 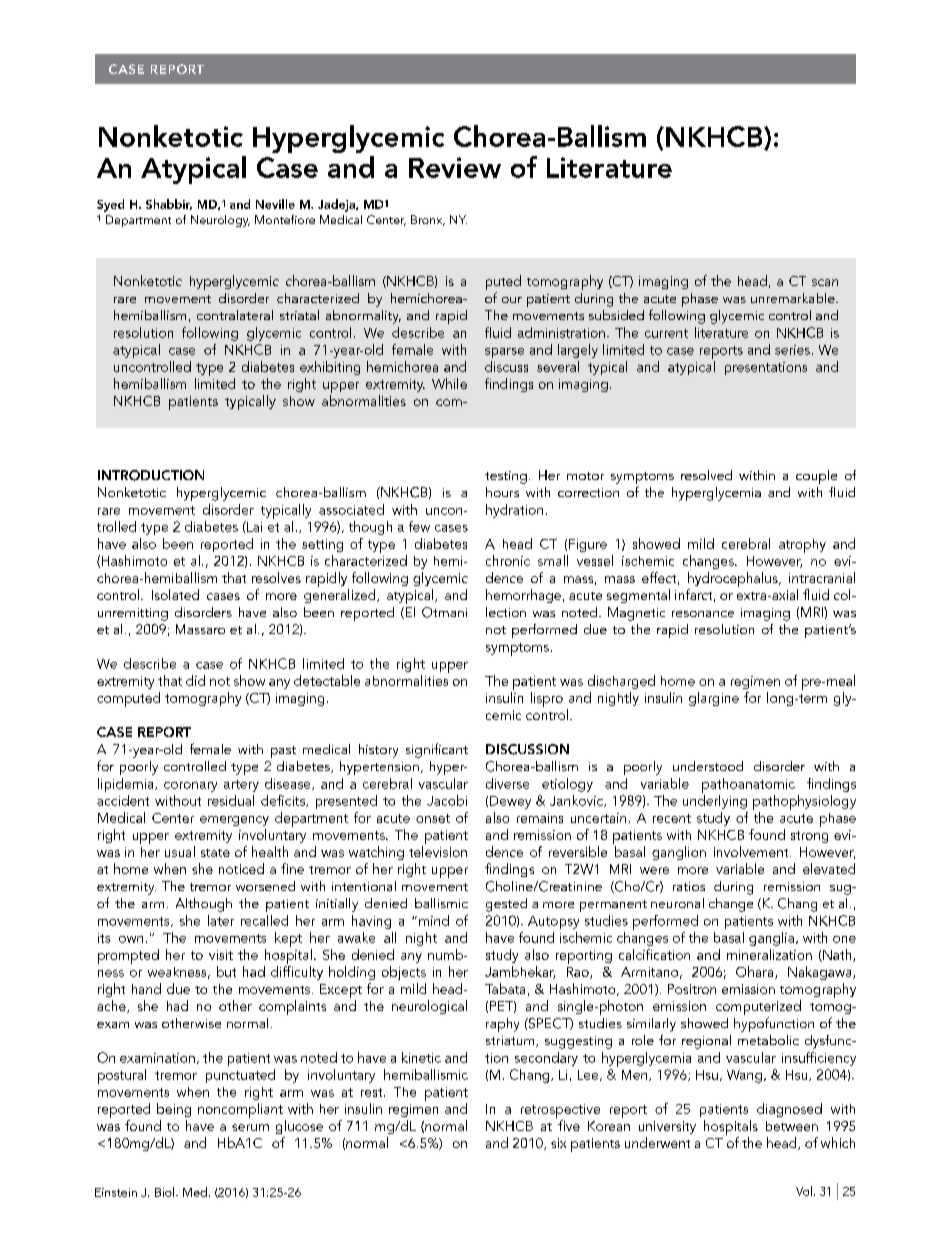 I want to click on did, so click(x=195, y=680).
